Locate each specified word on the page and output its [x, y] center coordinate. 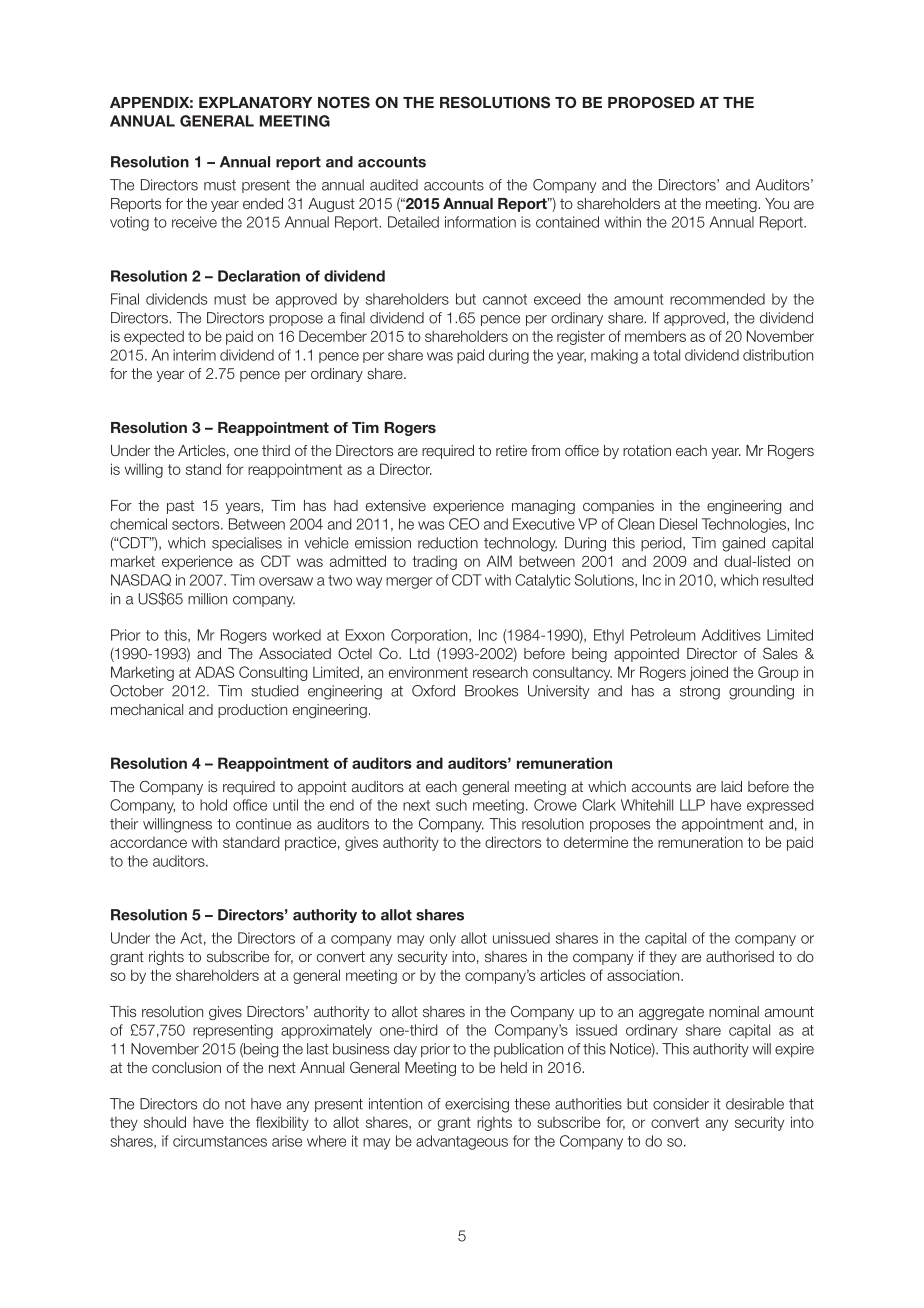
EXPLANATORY [255, 102]
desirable [755, 1104]
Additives [731, 635]
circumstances [220, 1141]
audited [394, 185]
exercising [477, 1105]
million [207, 599]
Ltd [419, 653]
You [777, 203]
